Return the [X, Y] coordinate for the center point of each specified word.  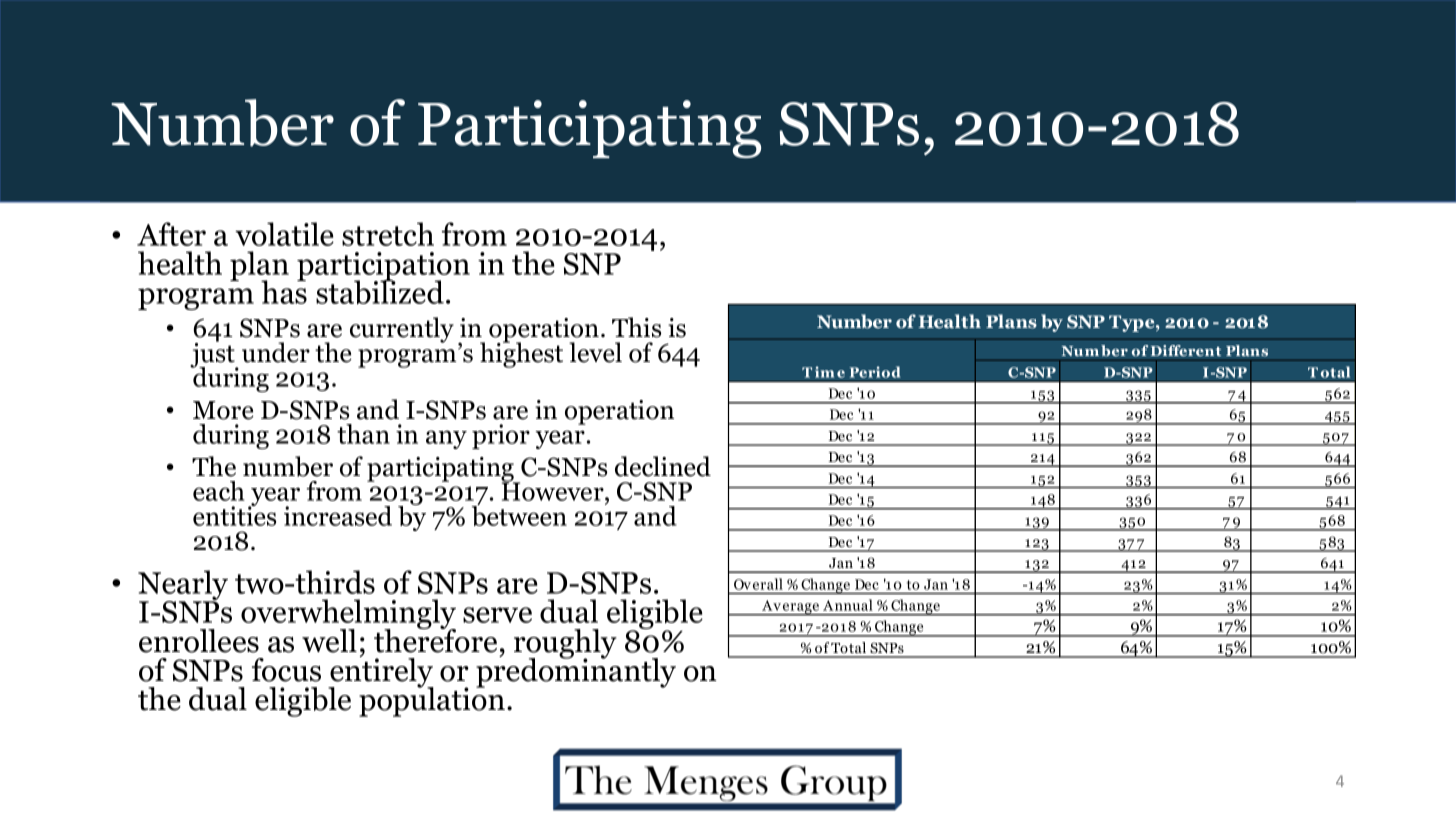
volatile [284, 234]
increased [338, 516]
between [519, 515]
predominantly [576, 672]
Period [875, 372]
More [223, 410]
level [595, 352]
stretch [388, 234]
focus [286, 670]
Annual [848, 605]
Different [1185, 351]
